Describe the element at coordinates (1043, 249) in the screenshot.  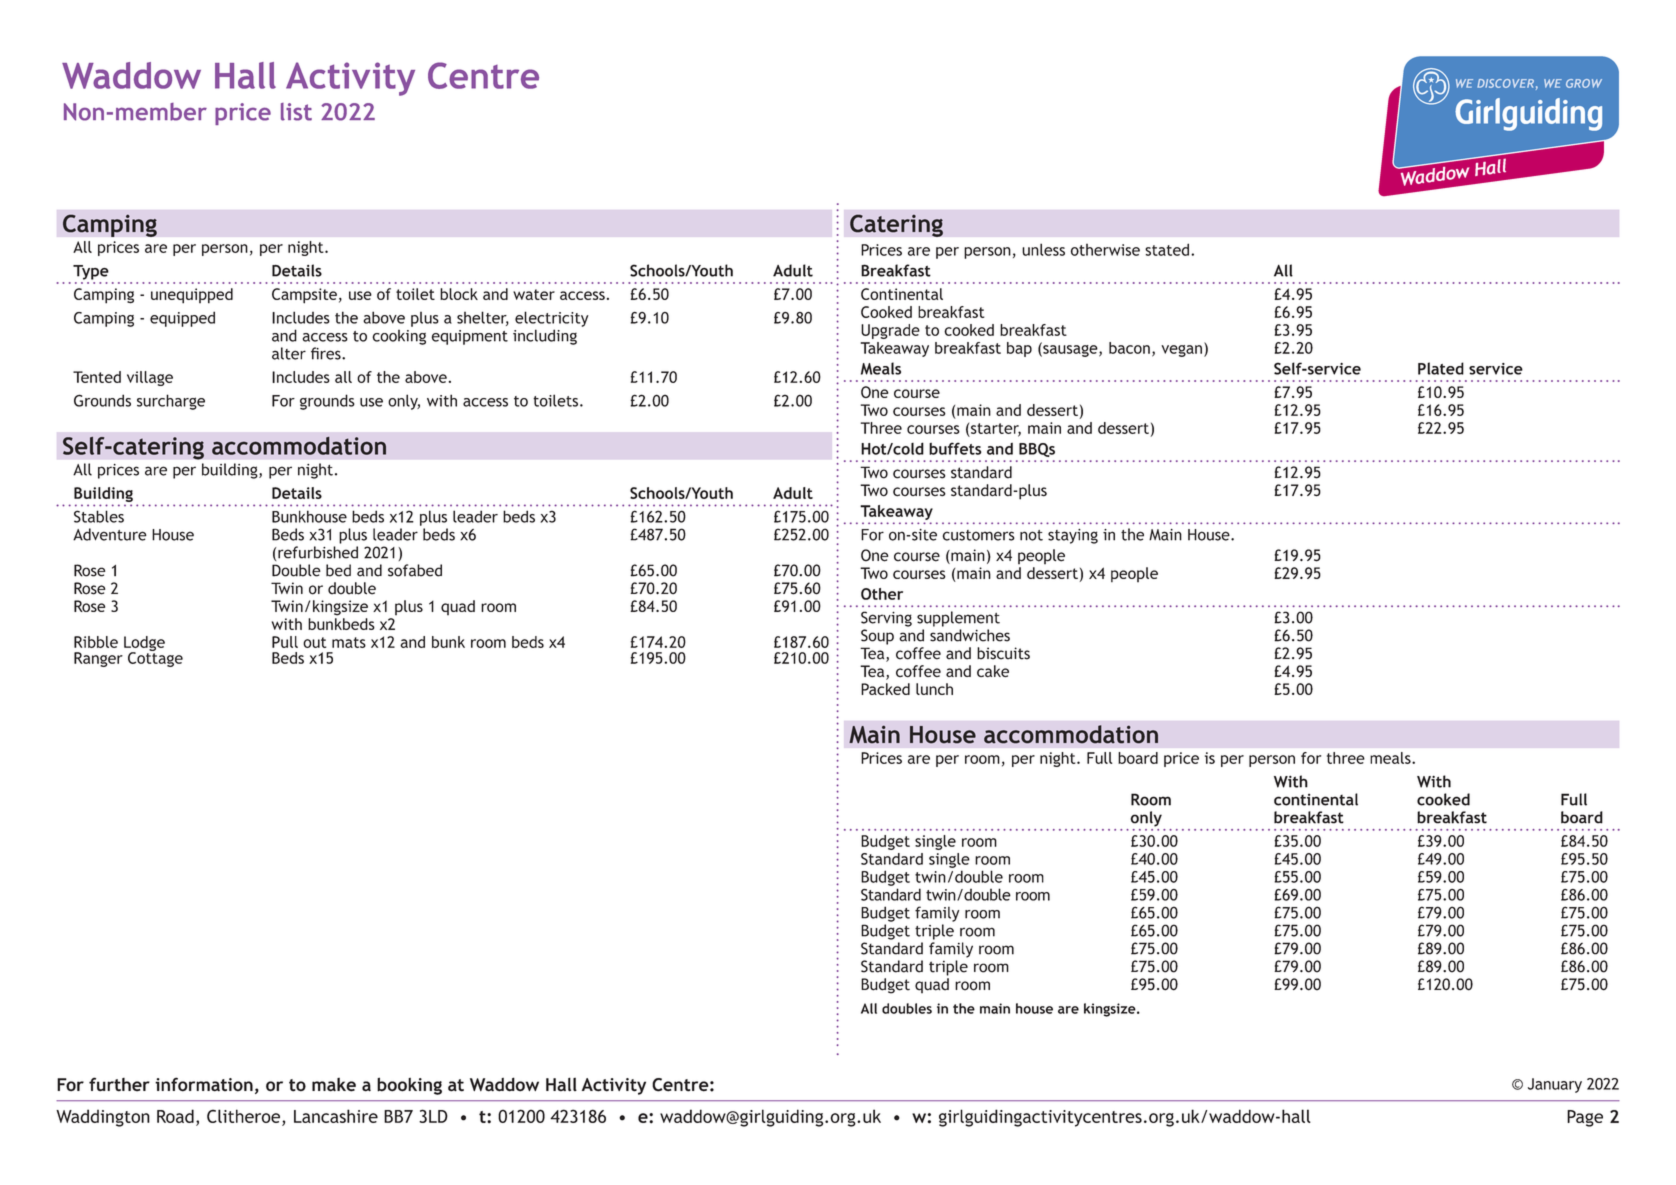
I see `unless` at that location.
